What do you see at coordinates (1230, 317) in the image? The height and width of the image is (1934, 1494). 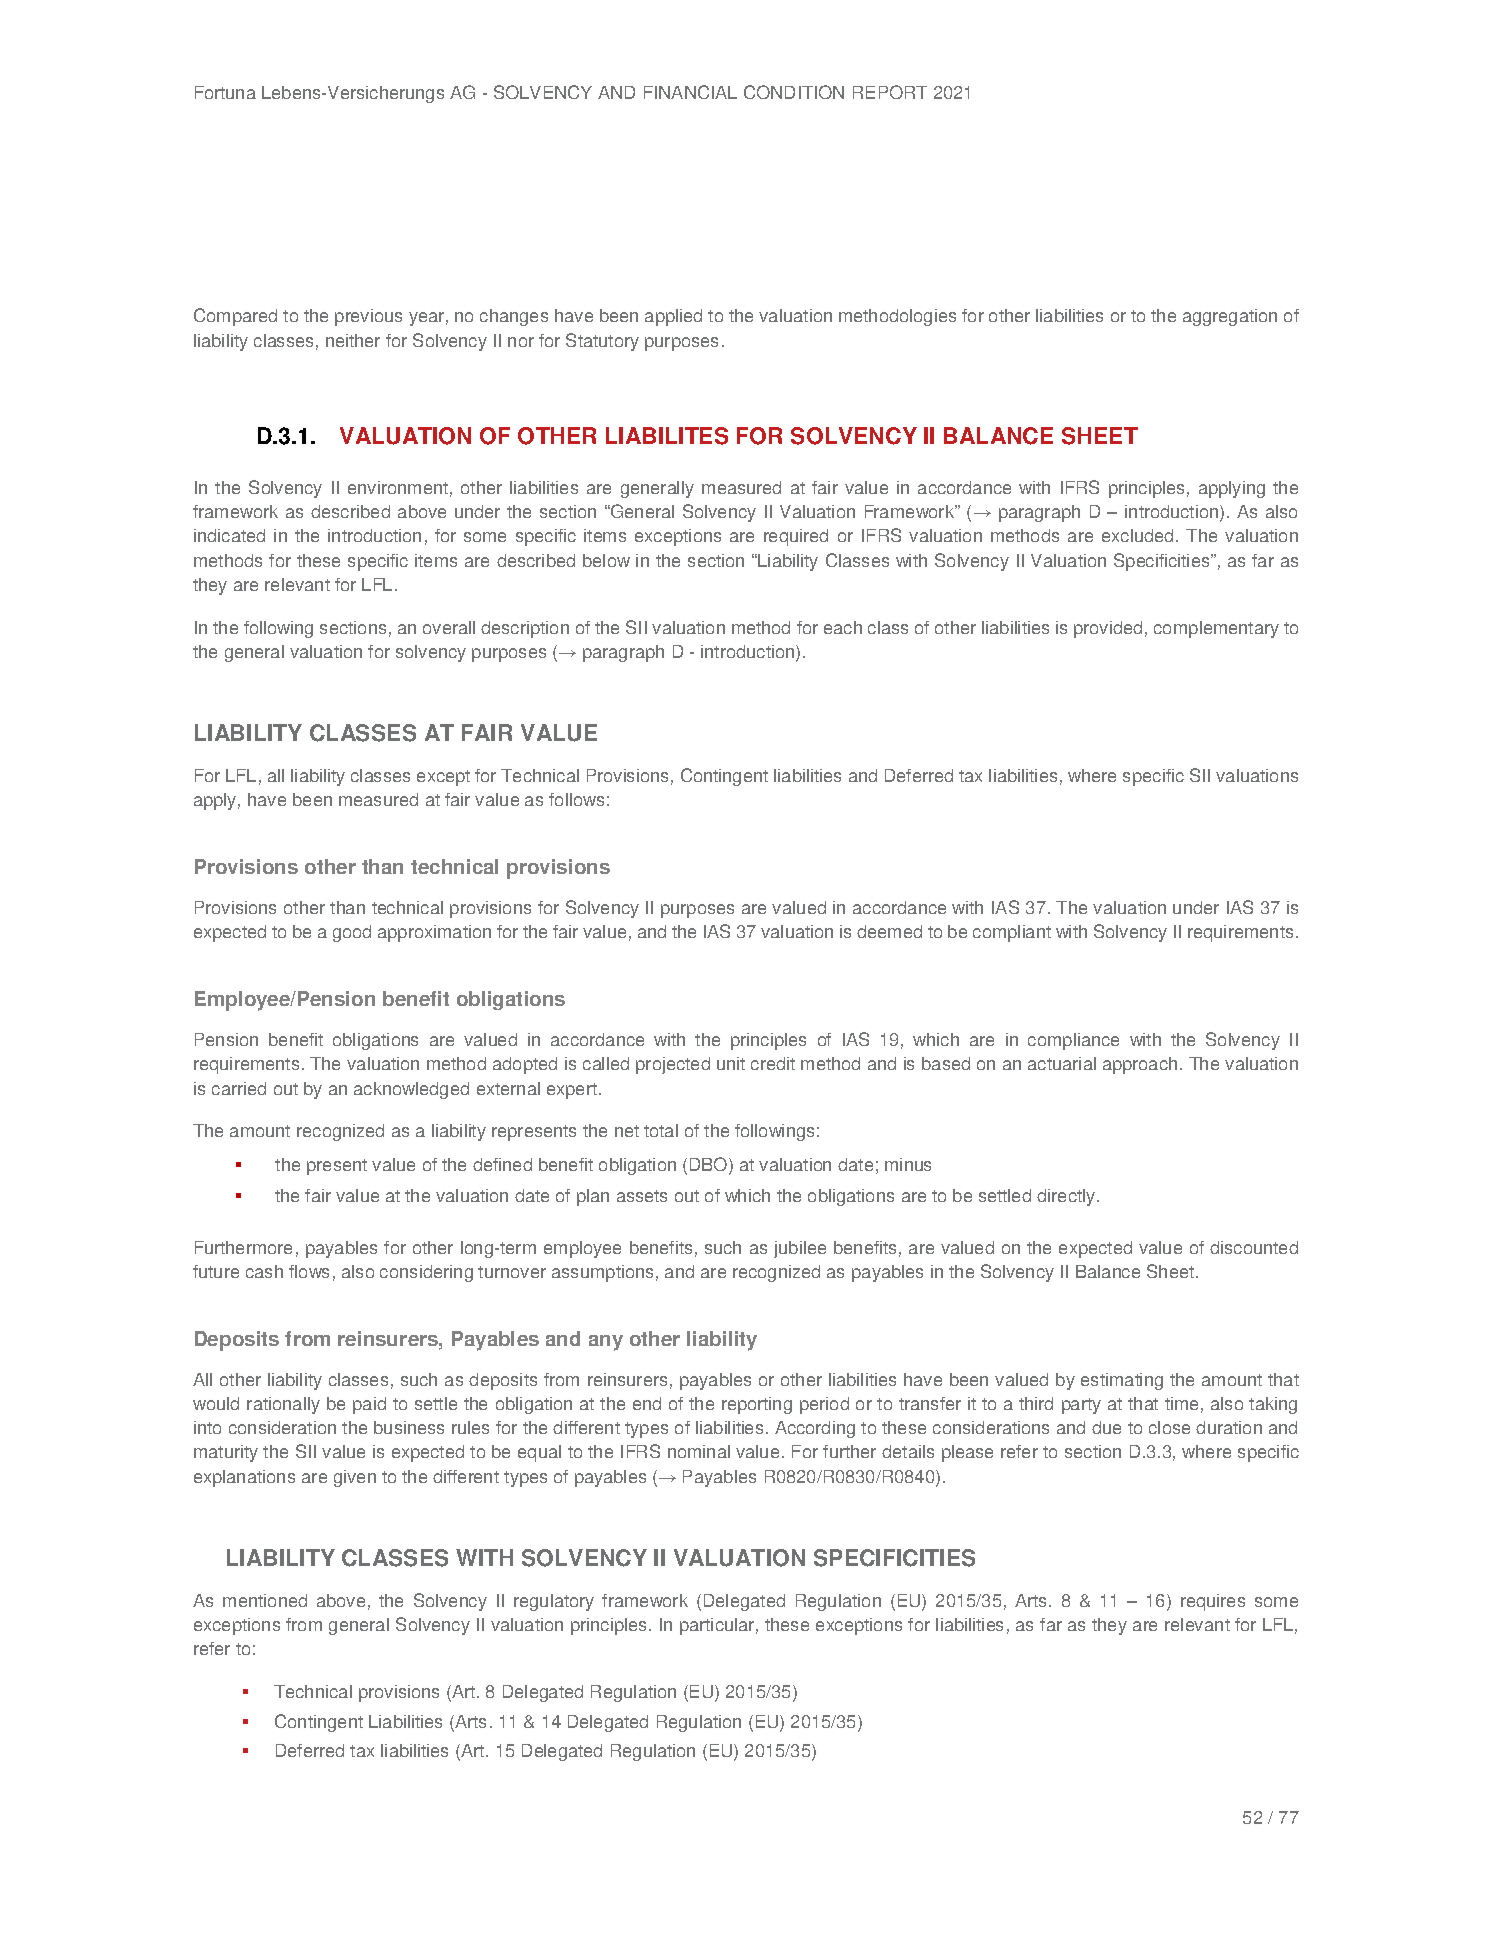 I see `aggregation` at bounding box center [1230, 317].
